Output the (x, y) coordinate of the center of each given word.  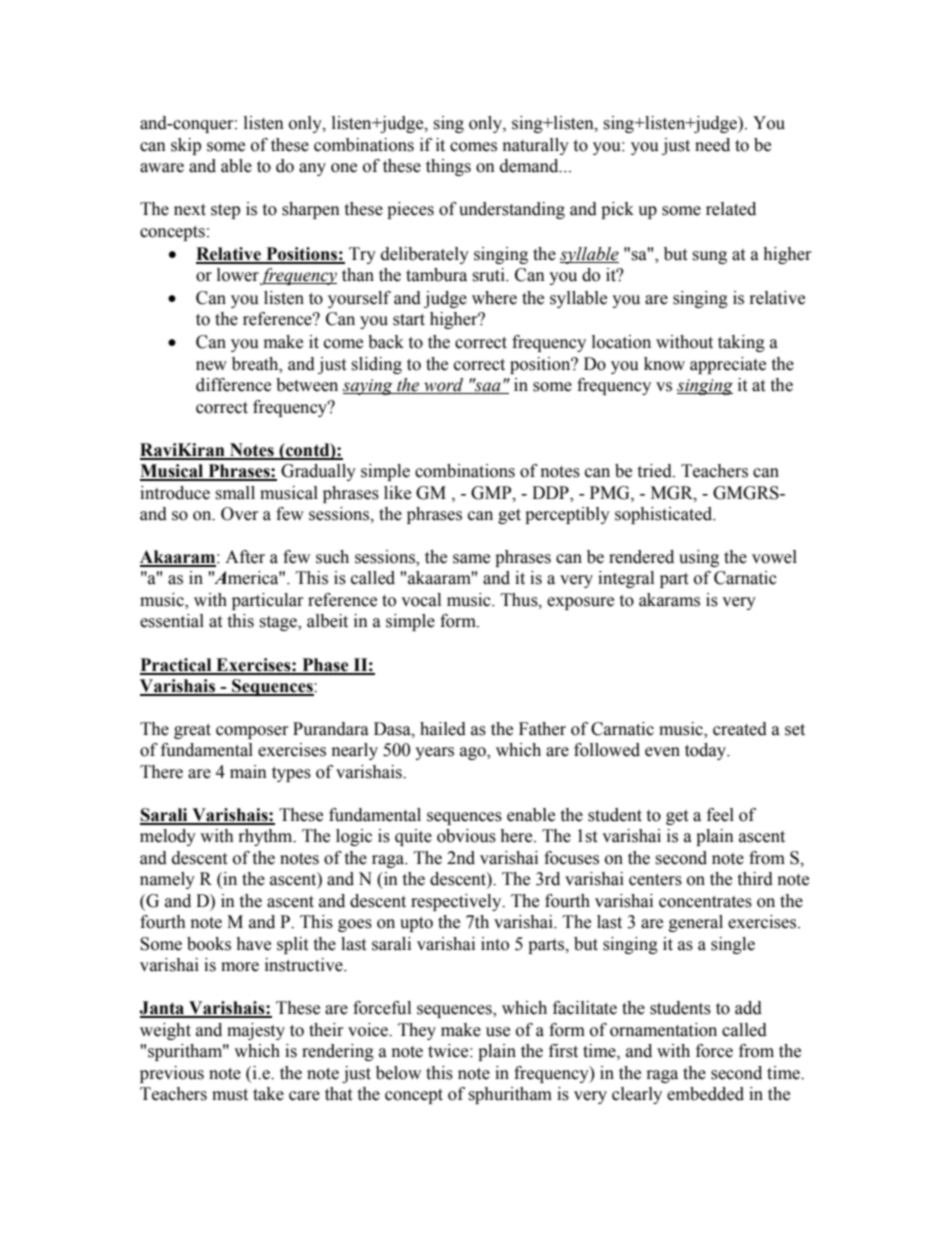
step (225, 211)
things (448, 167)
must (230, 1095)
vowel (774, 557)
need (712, 145)
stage (279, 623)
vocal (421, 600)
